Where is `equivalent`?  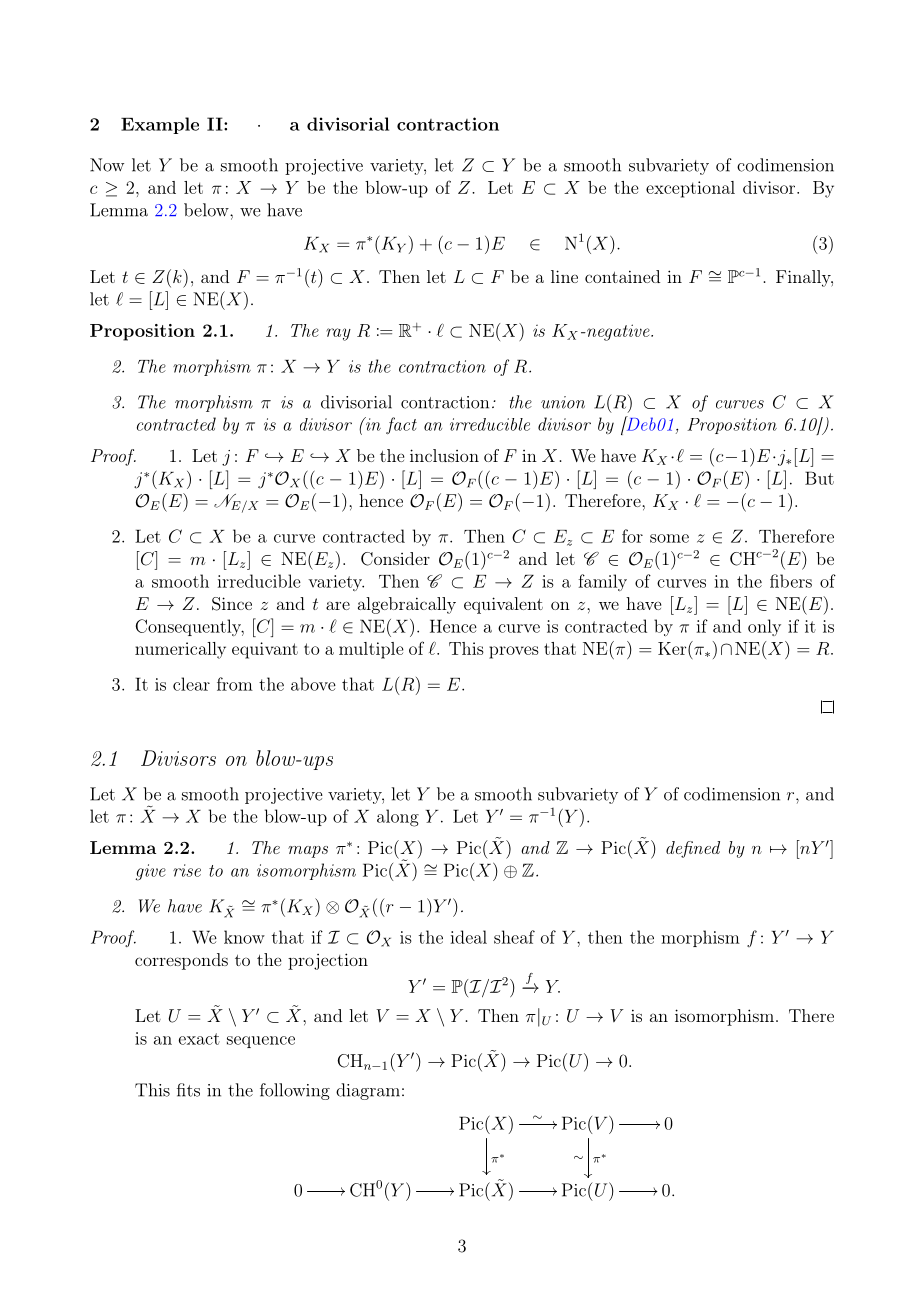 equivalent is located at coordinates (503, 605).
